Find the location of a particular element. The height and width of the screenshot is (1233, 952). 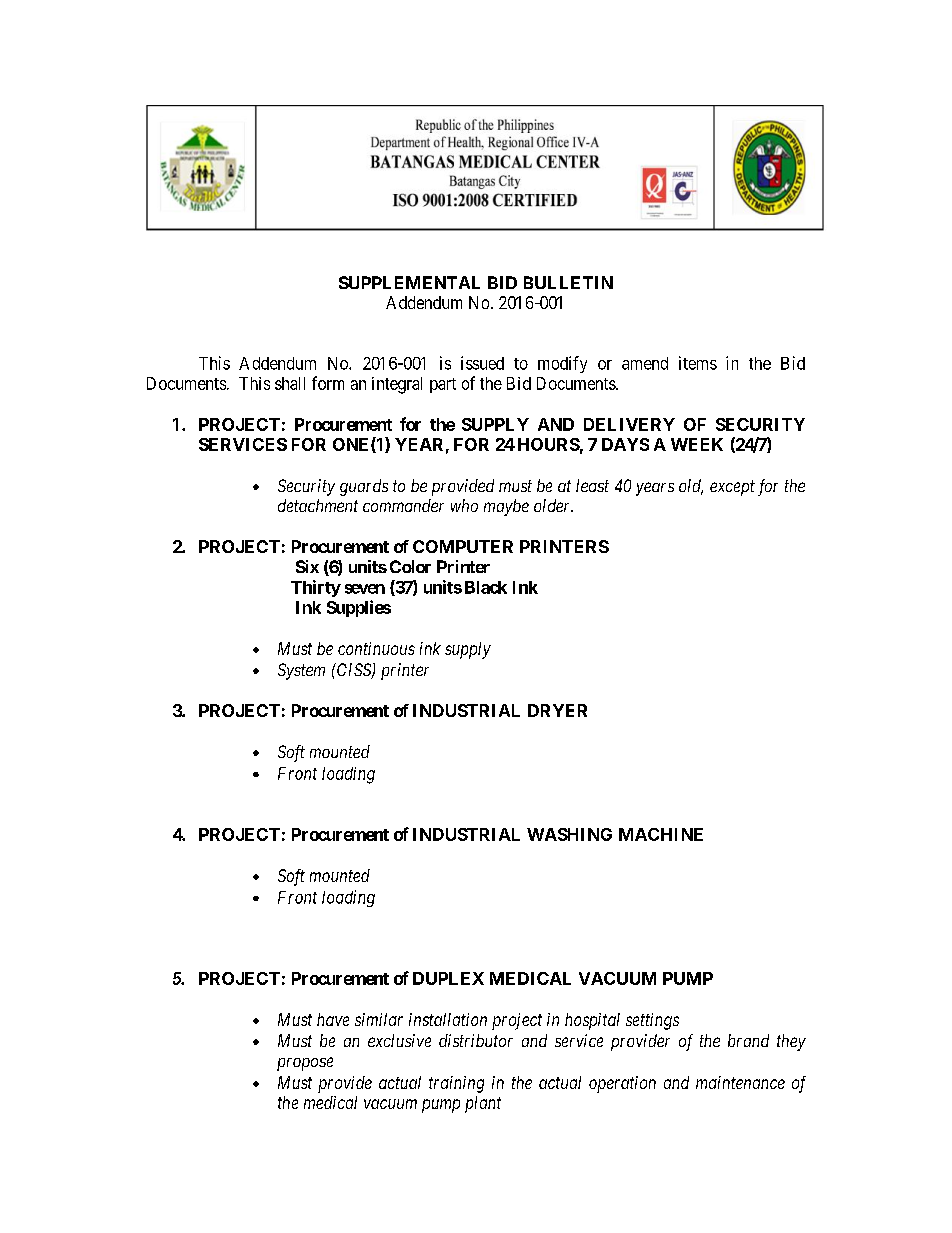

items is located at coordinates (698, 363).
